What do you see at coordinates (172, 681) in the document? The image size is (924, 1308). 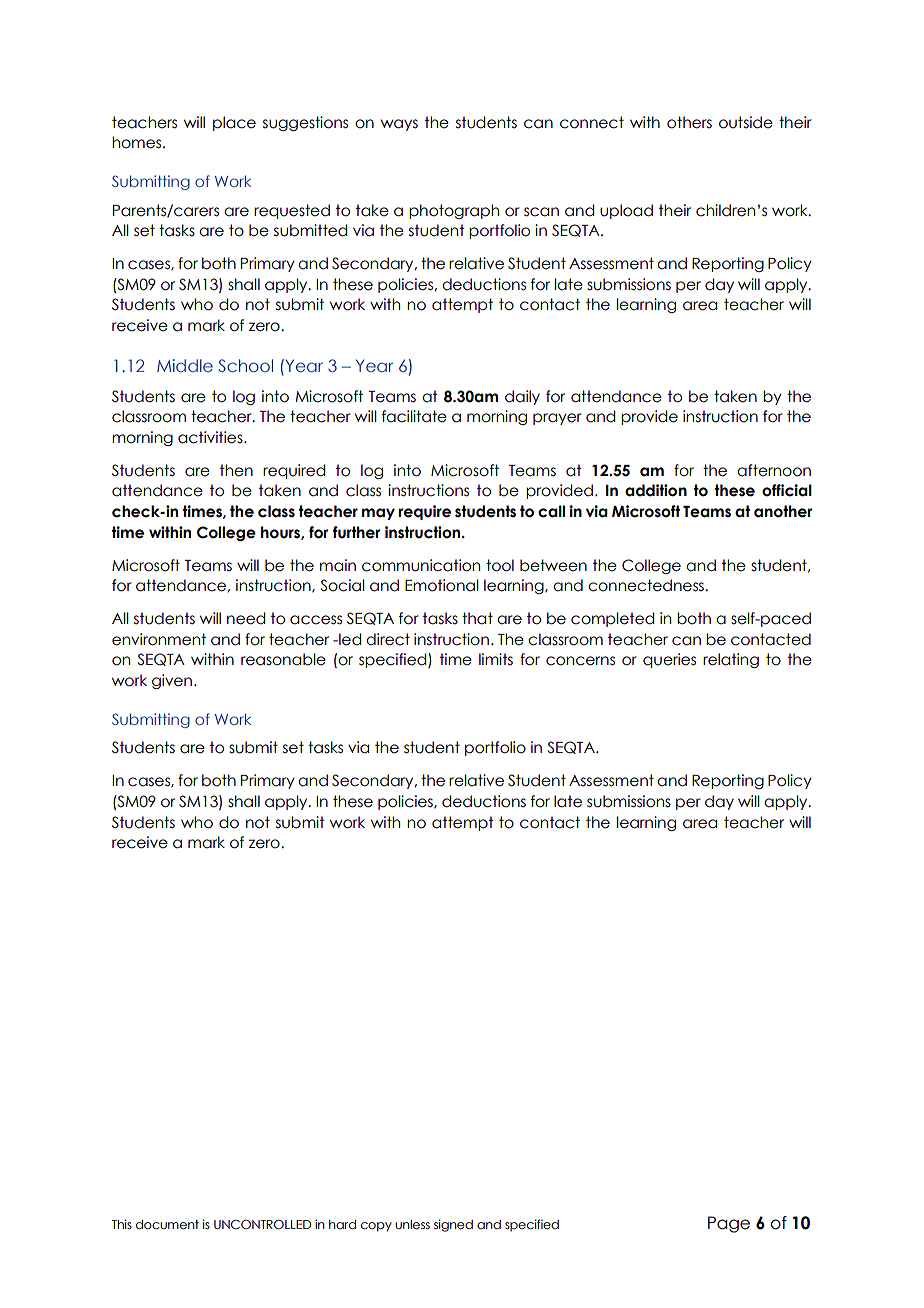 I see `given` at bounding box center [172, 681].
